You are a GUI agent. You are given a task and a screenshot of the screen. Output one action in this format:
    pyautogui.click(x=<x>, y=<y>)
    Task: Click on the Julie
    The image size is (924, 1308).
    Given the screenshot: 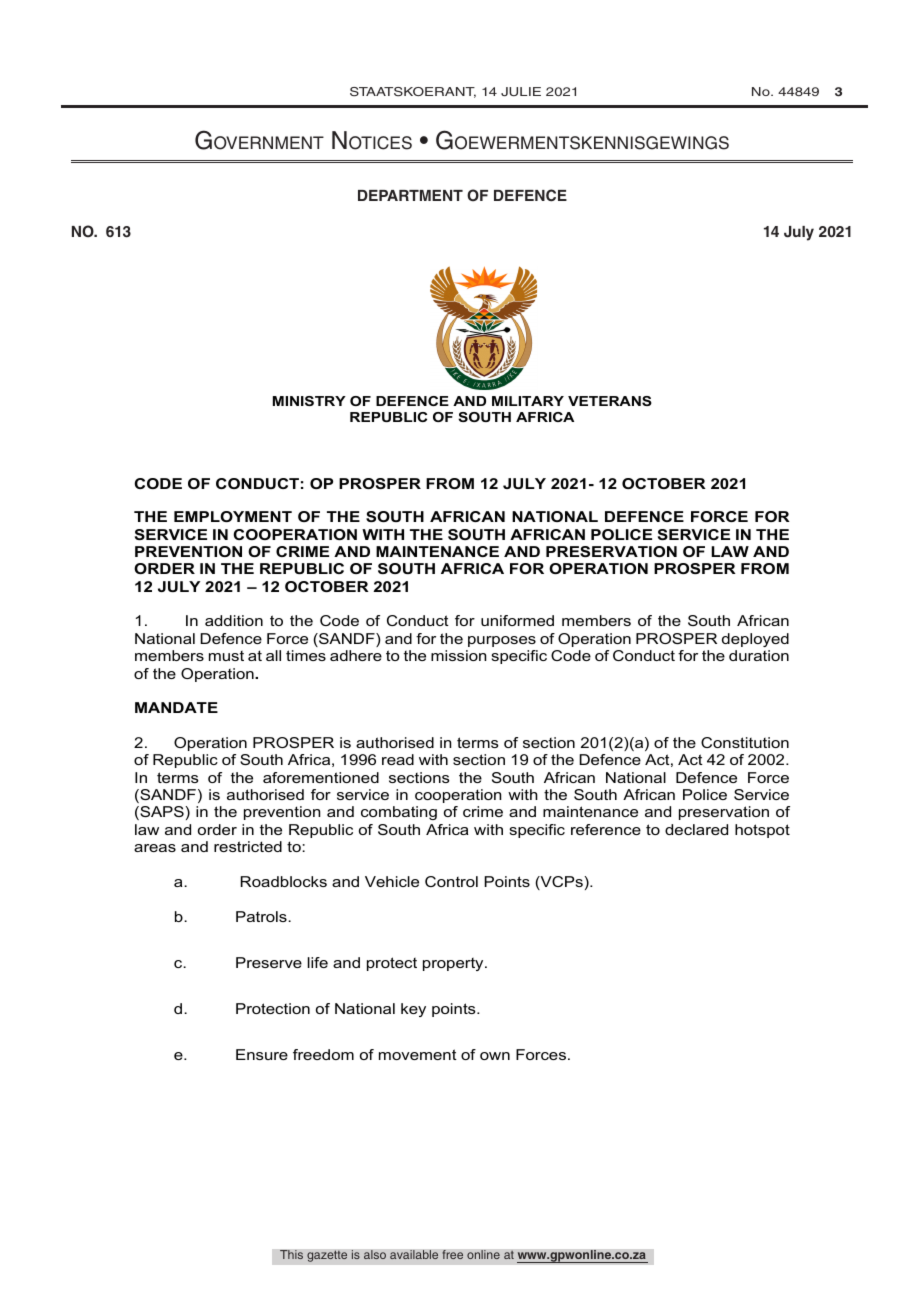 What is the action you would take?
    pyautogui.click(x=521, y=91)
